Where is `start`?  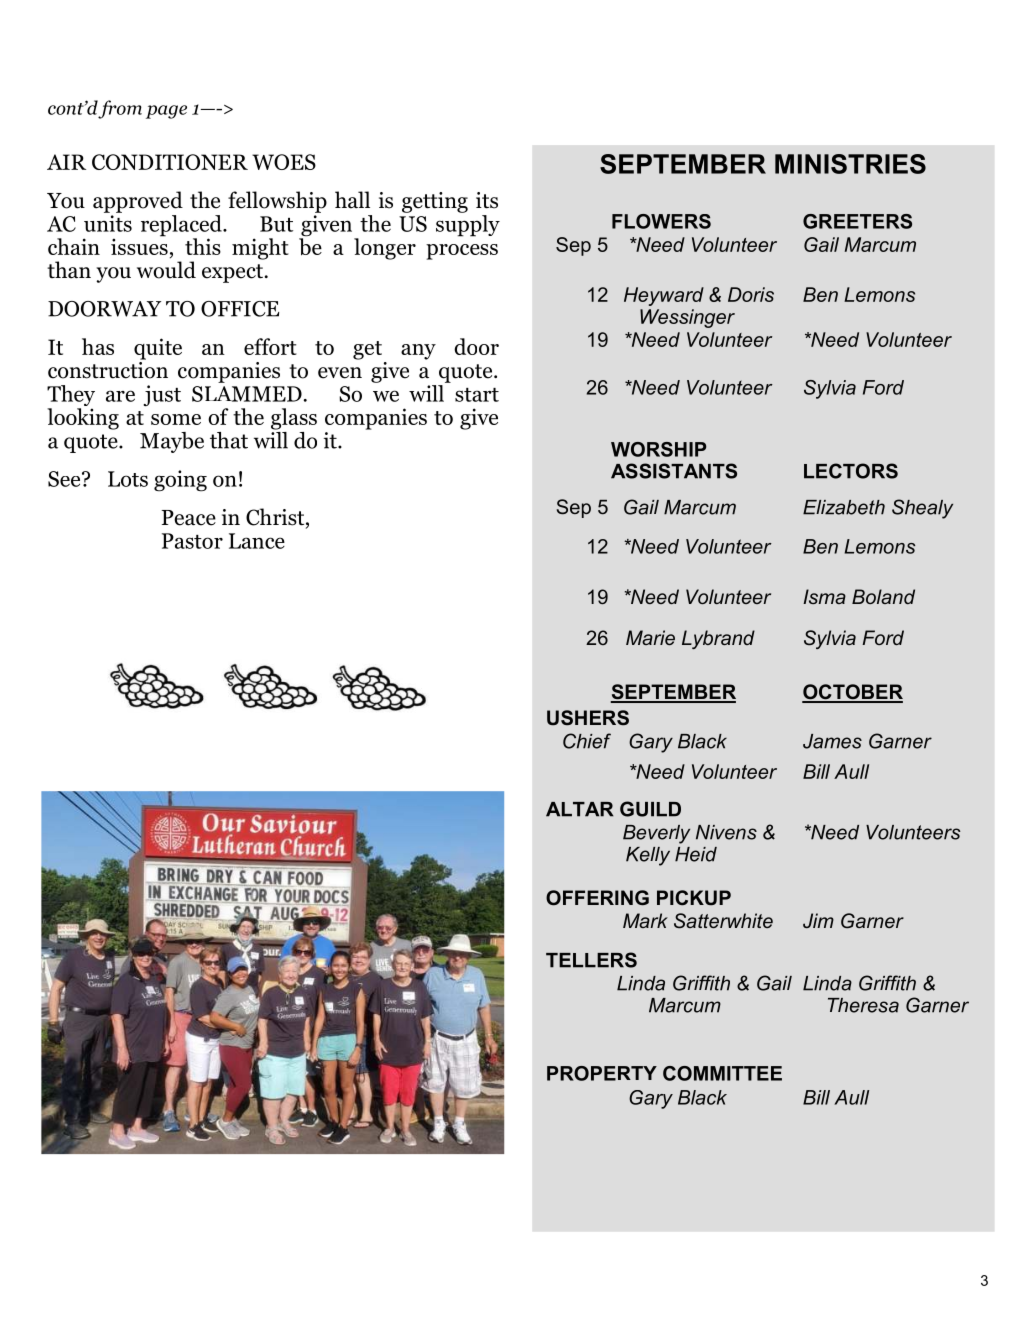
start is located at coordinates (477, 395).
